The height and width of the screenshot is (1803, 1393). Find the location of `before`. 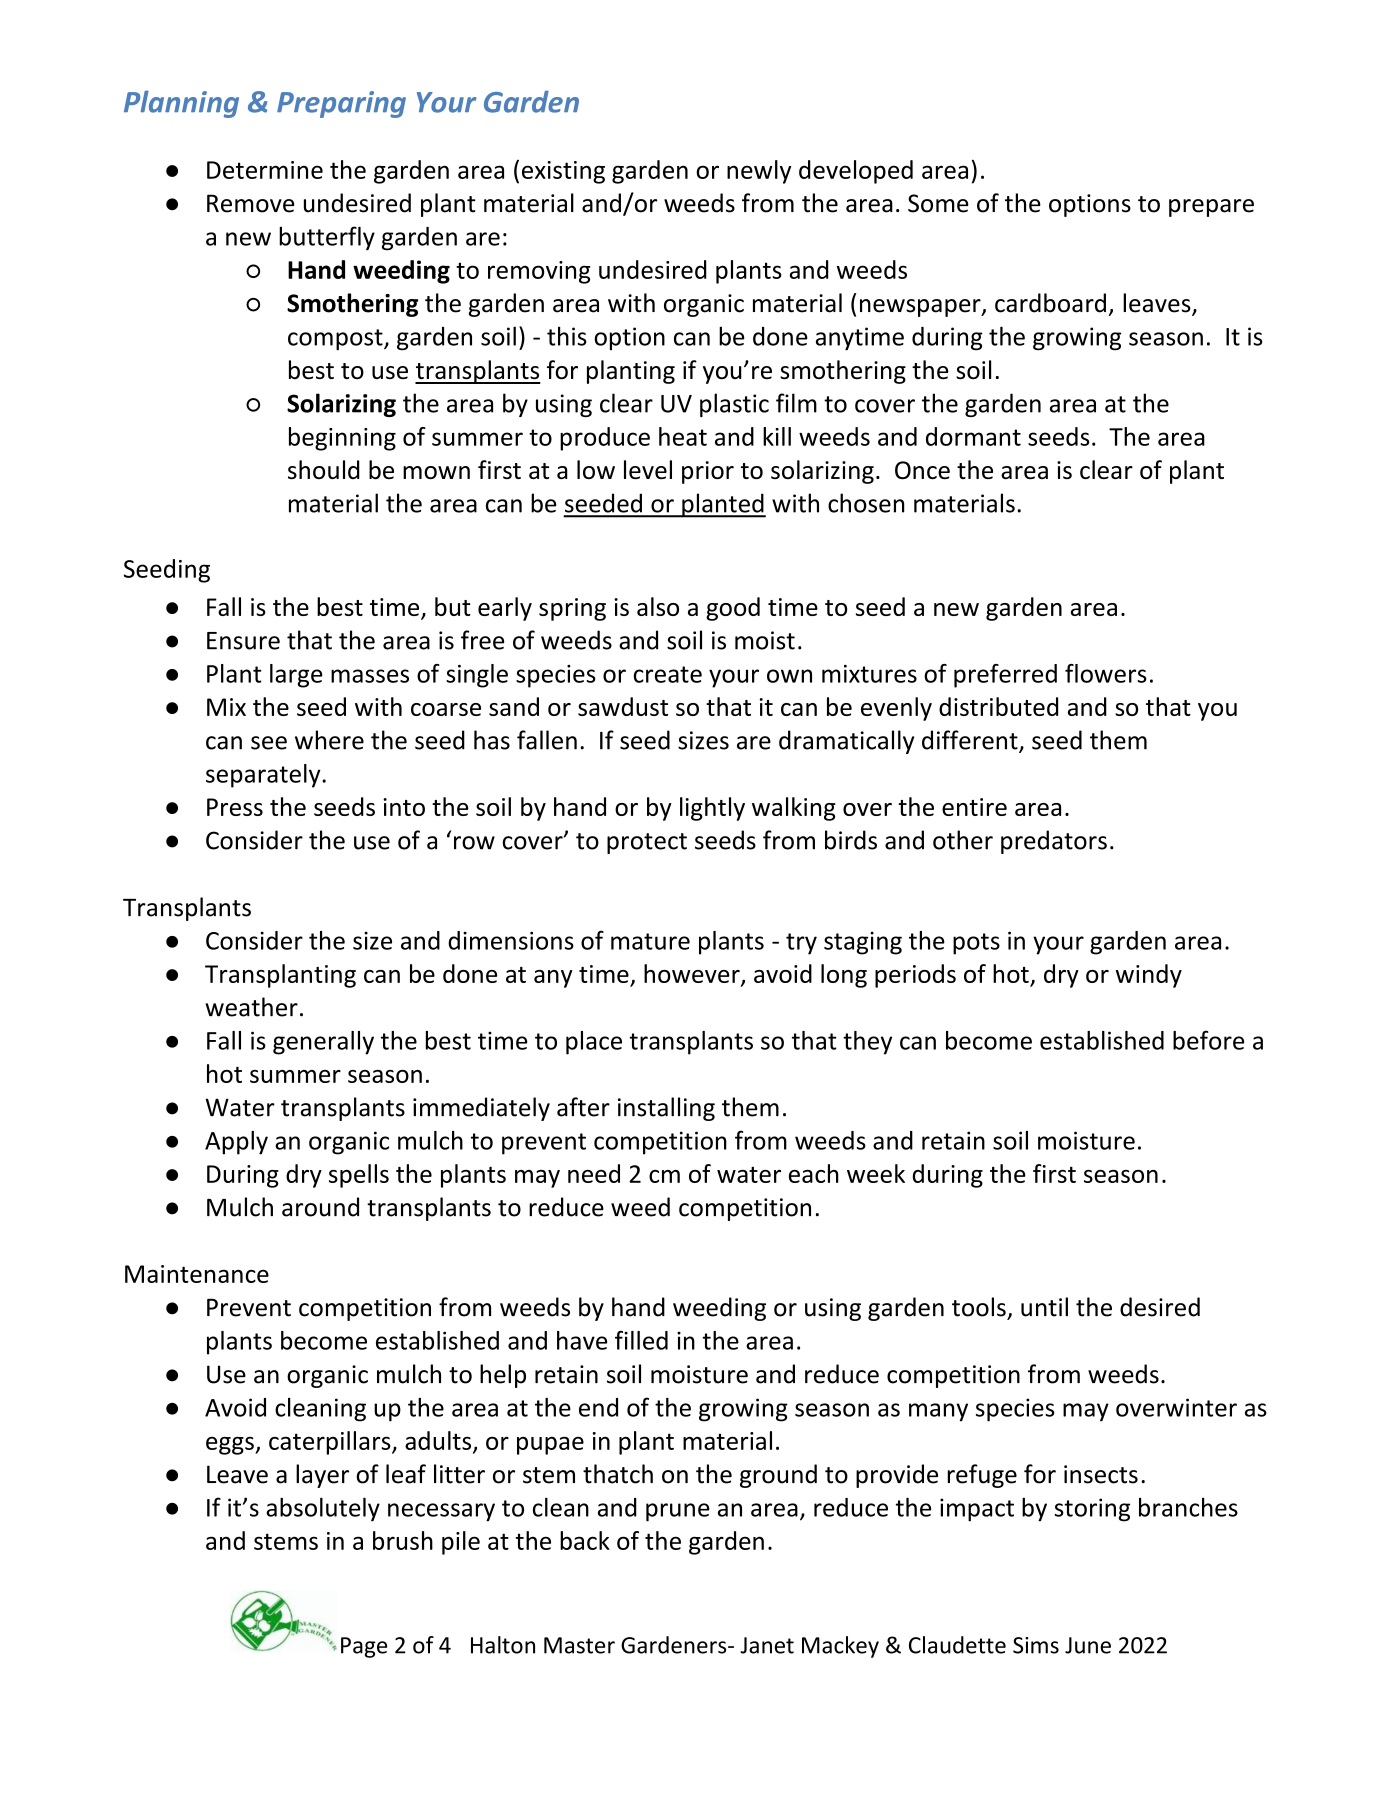

before is located at coordinates (1208, 1040).
